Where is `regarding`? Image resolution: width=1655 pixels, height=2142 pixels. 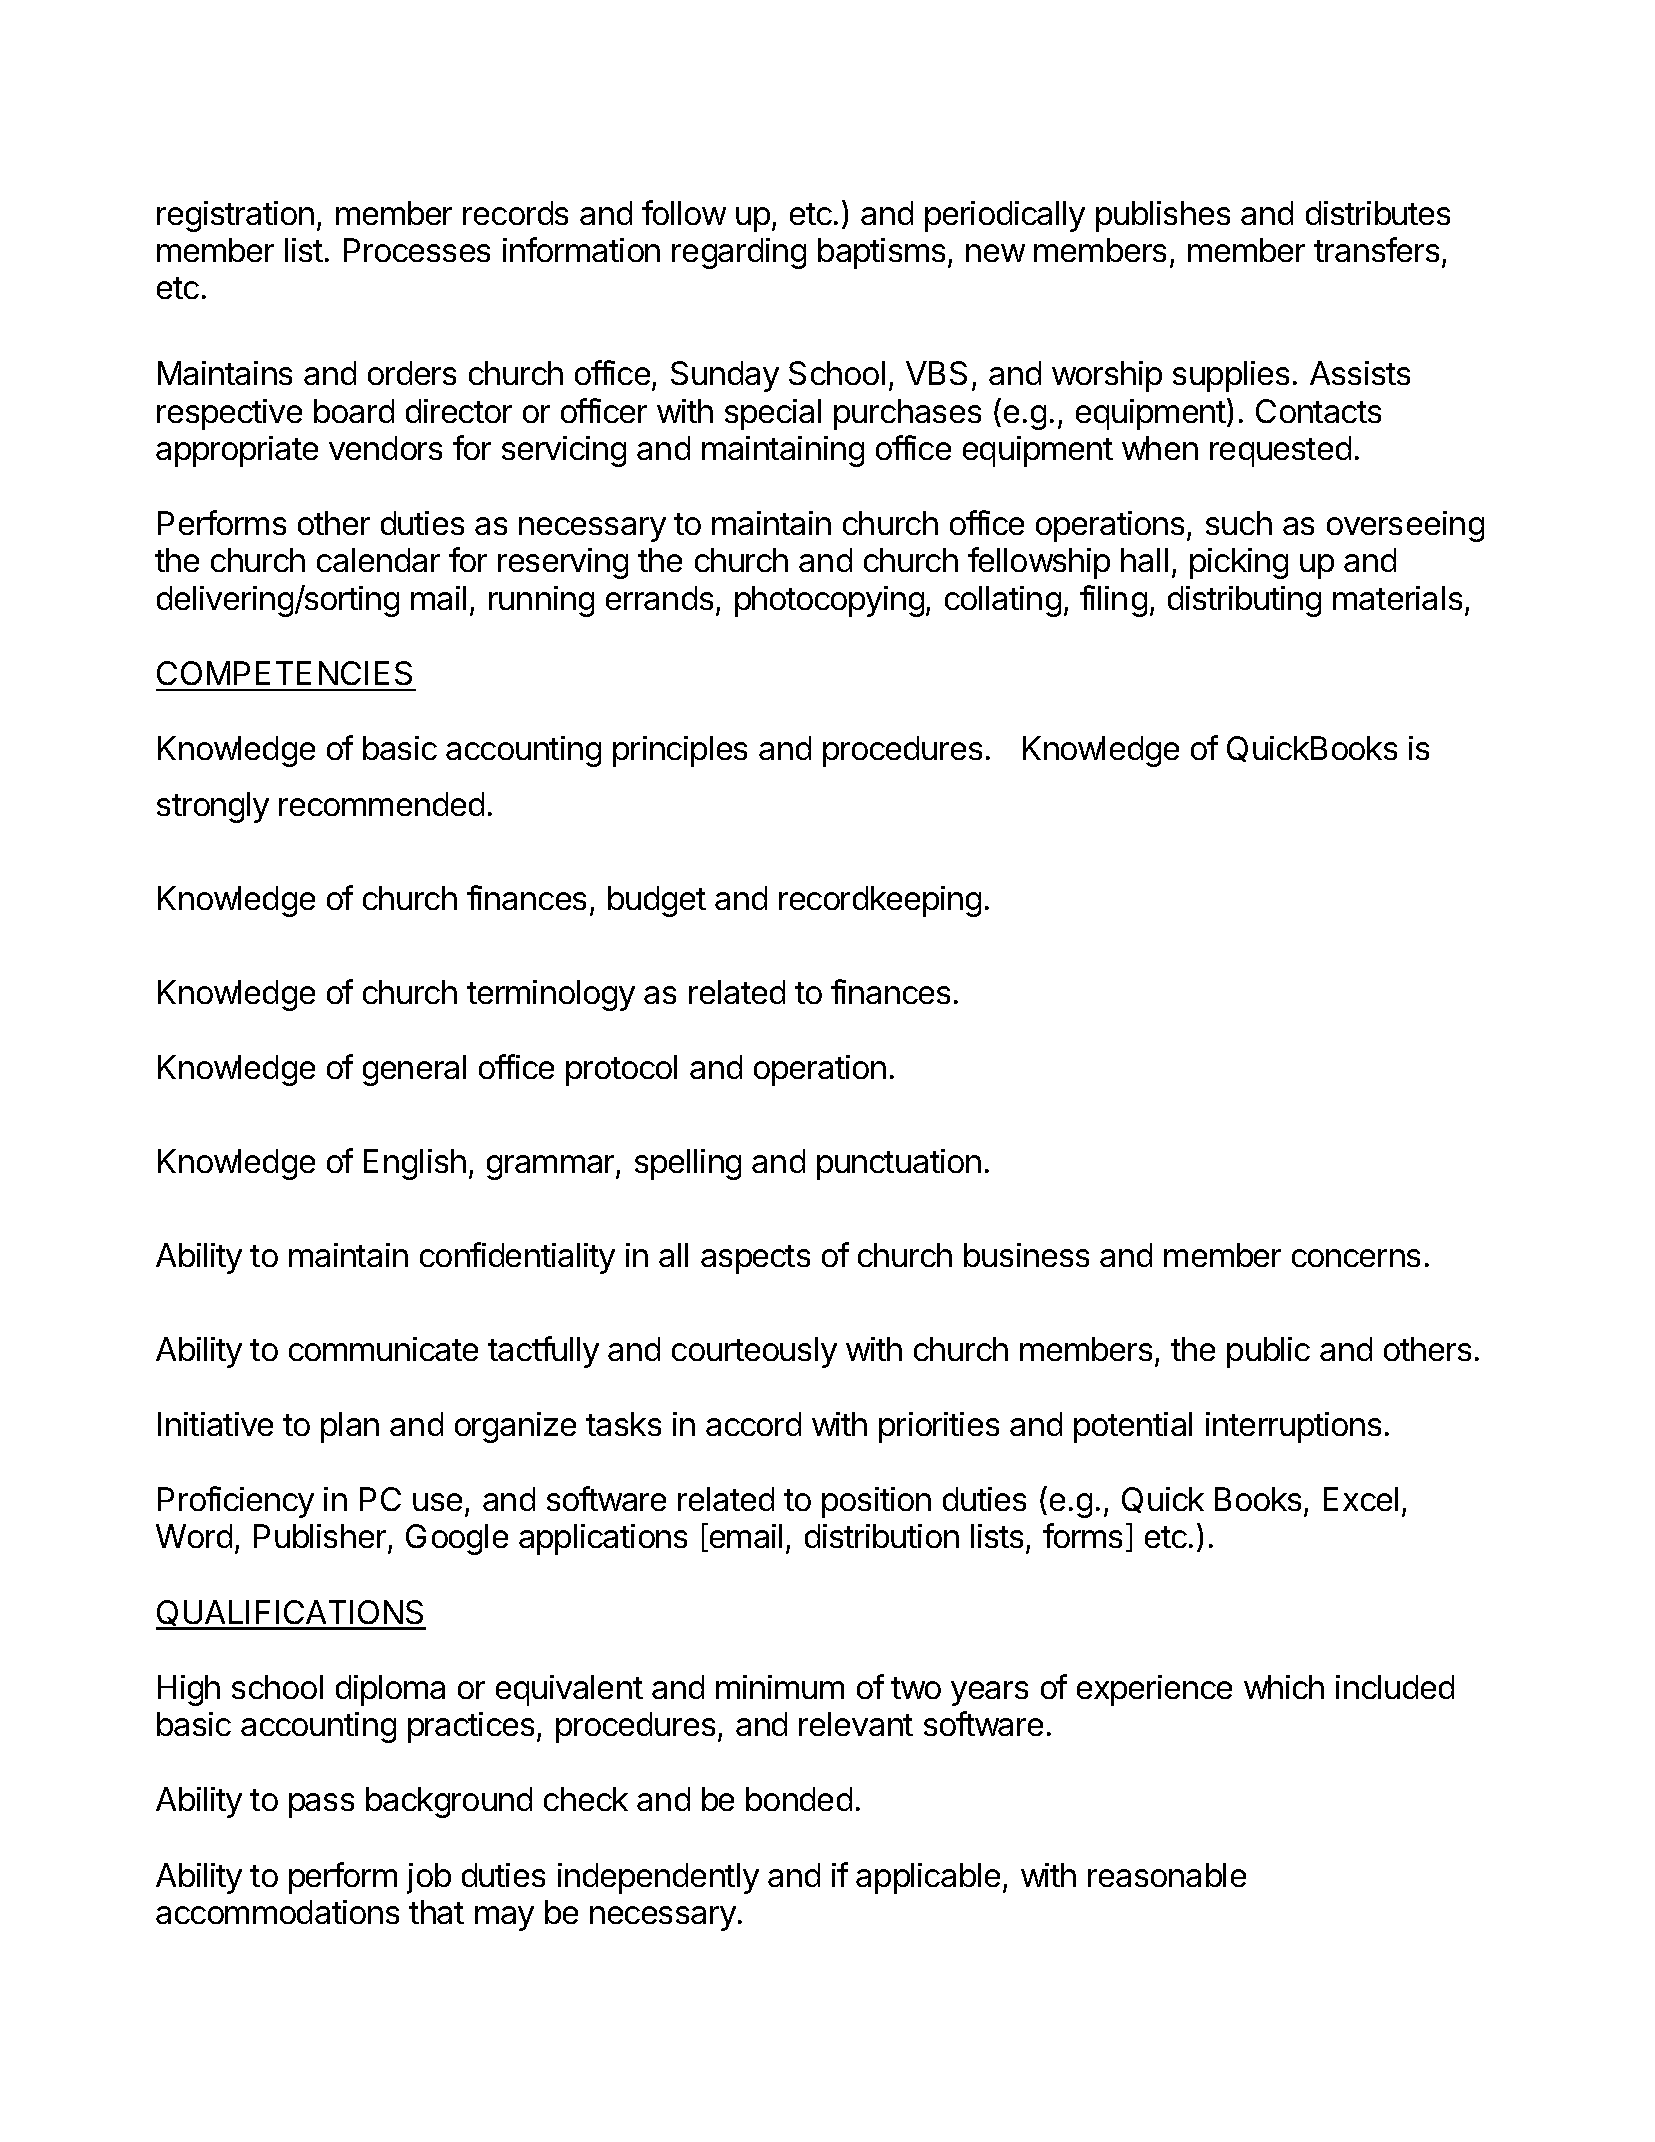
regarding is located at coordinates (739, 253).
